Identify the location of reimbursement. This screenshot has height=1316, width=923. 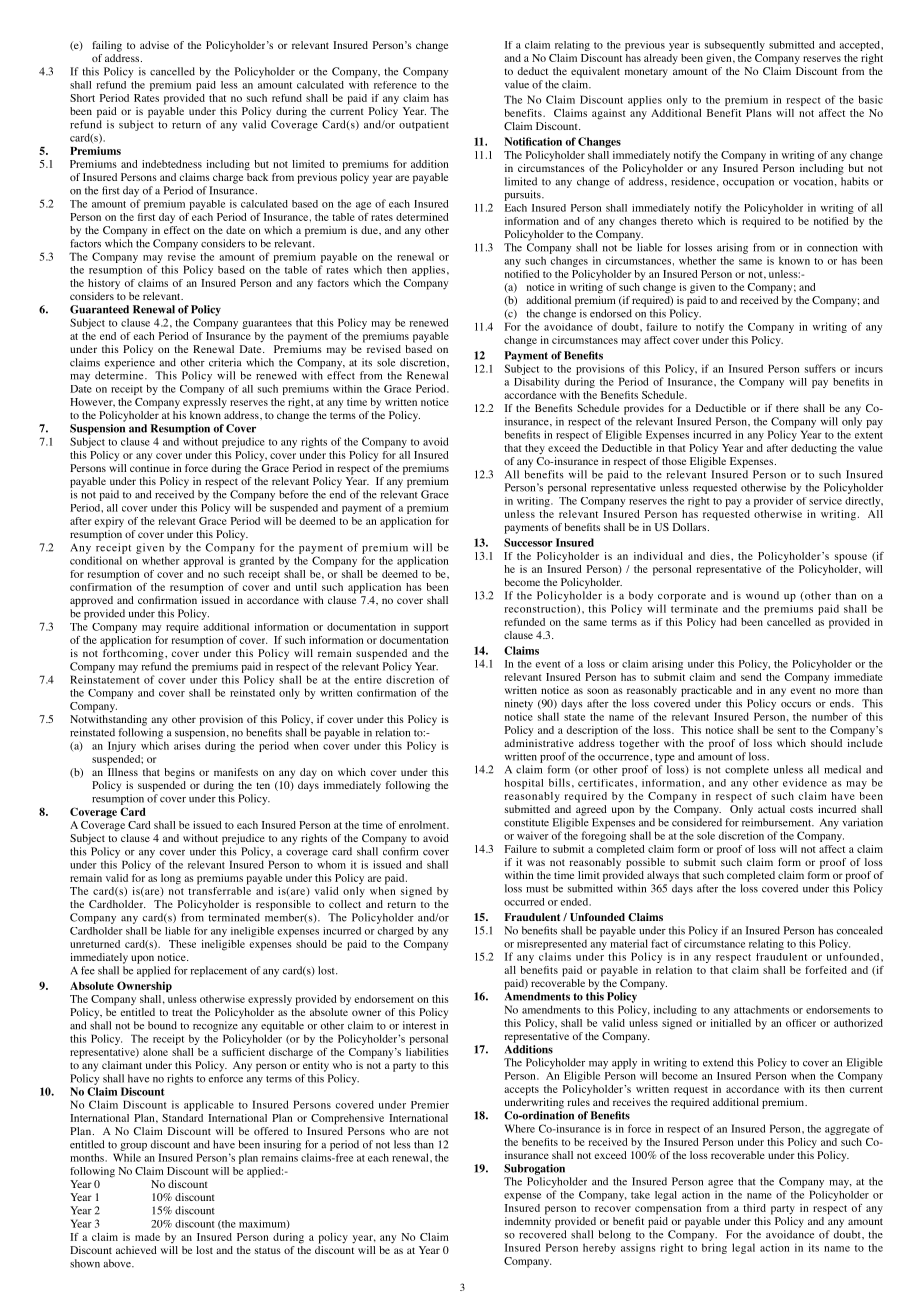
(778, 822).
